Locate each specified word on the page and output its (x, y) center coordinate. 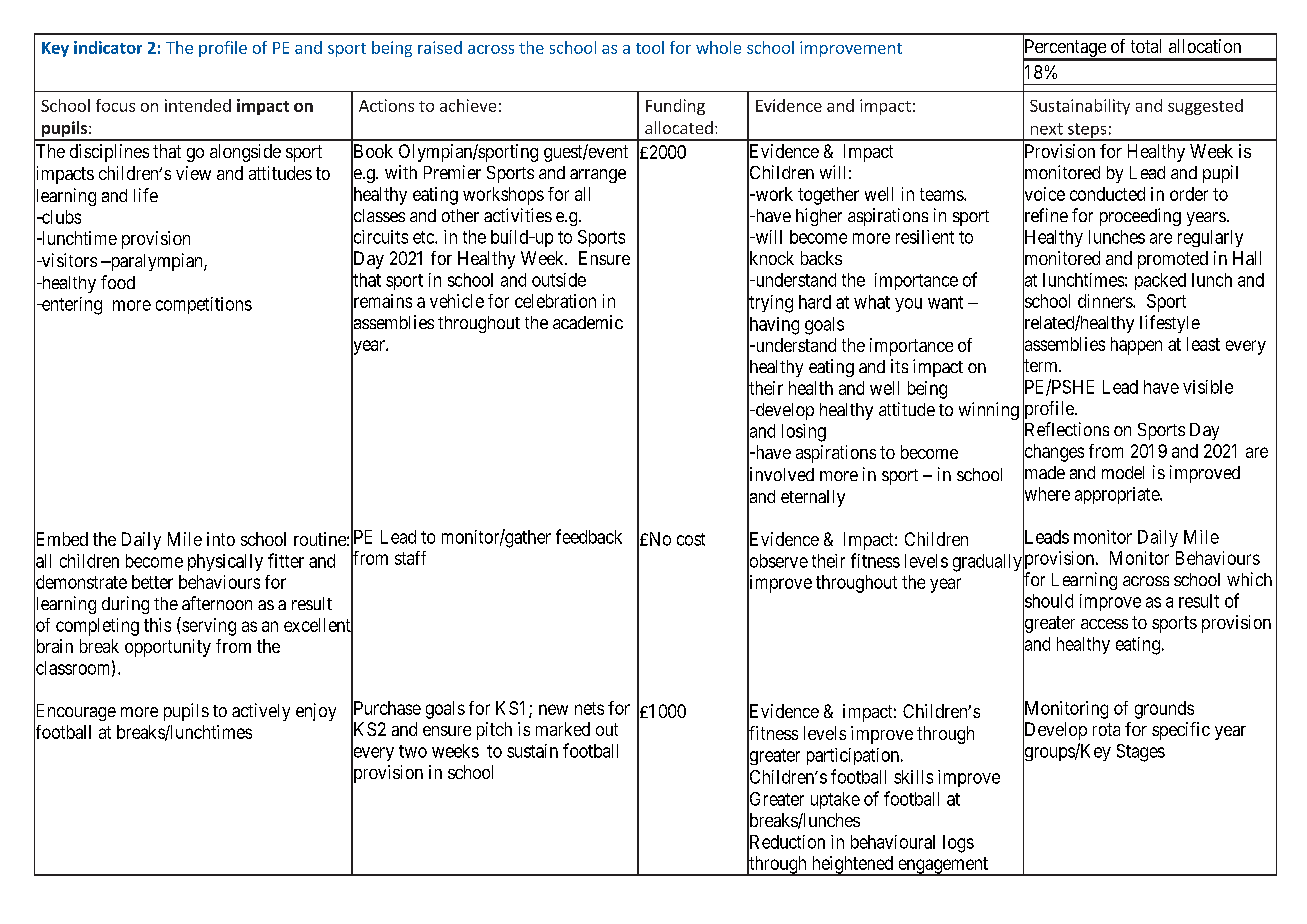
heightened (852, 866)
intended (198, 105)
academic (588, 322)
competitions (204, 305)
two (413, 751)
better (152, 582)
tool (650, 47)
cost (691, 539)
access (1104, 624)
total (1146, 46)
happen (1136, 346)
